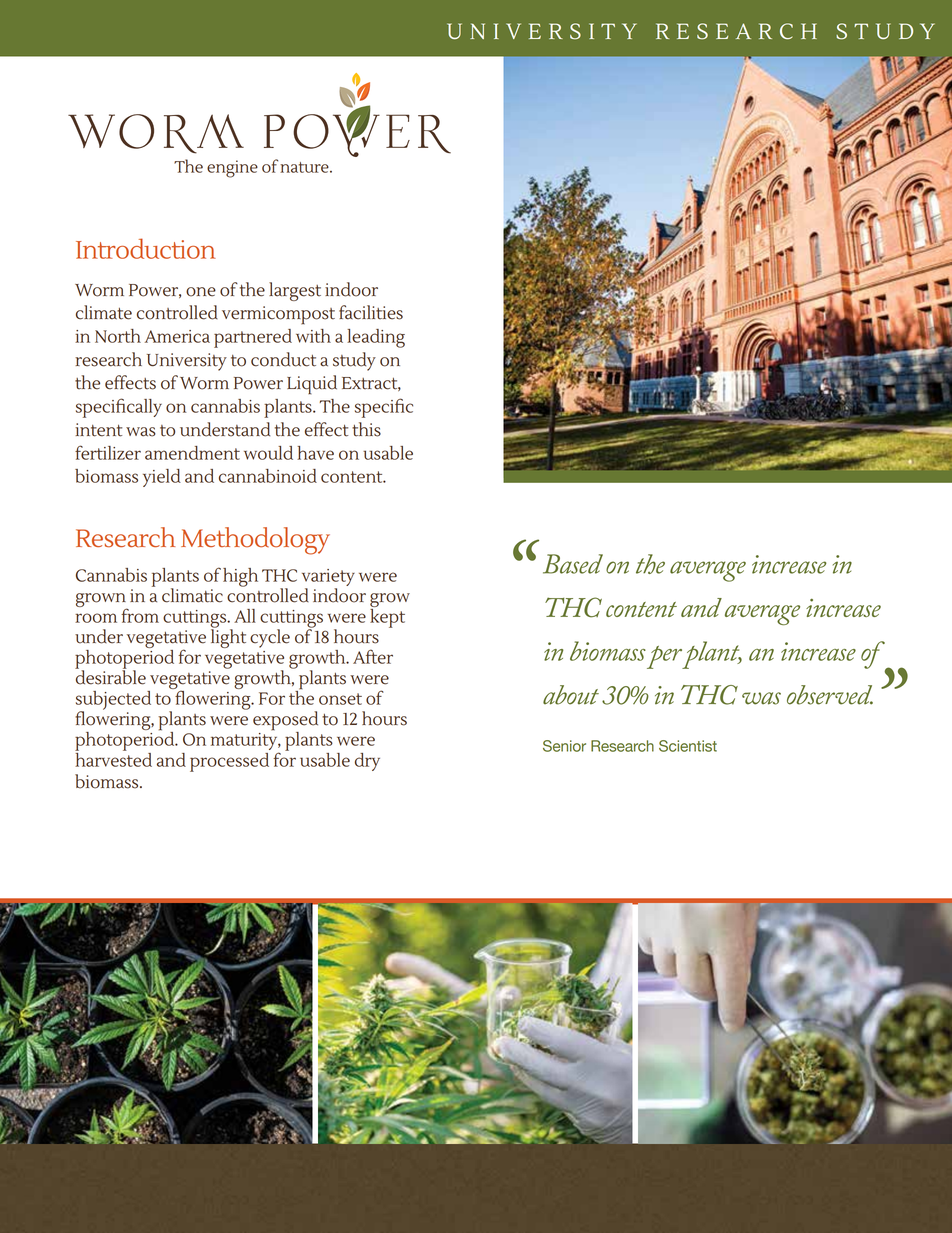 The image size is (952, 1233). I want to click on processed, so click(229, 762).
